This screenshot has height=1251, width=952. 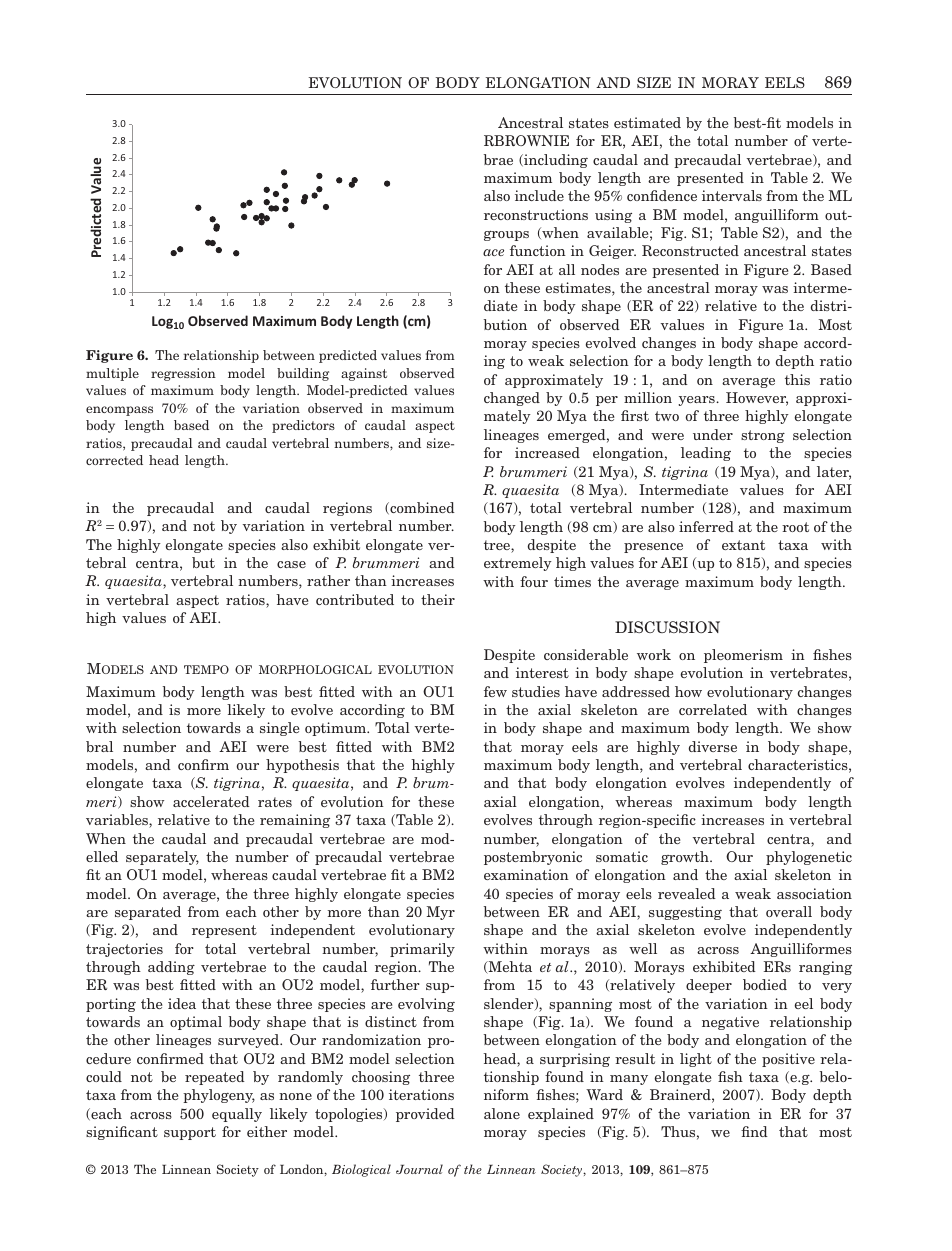 What do you see at coordinates (547, 452) in the screenshot?
I see `increased` at bounding box center [547, 452].
